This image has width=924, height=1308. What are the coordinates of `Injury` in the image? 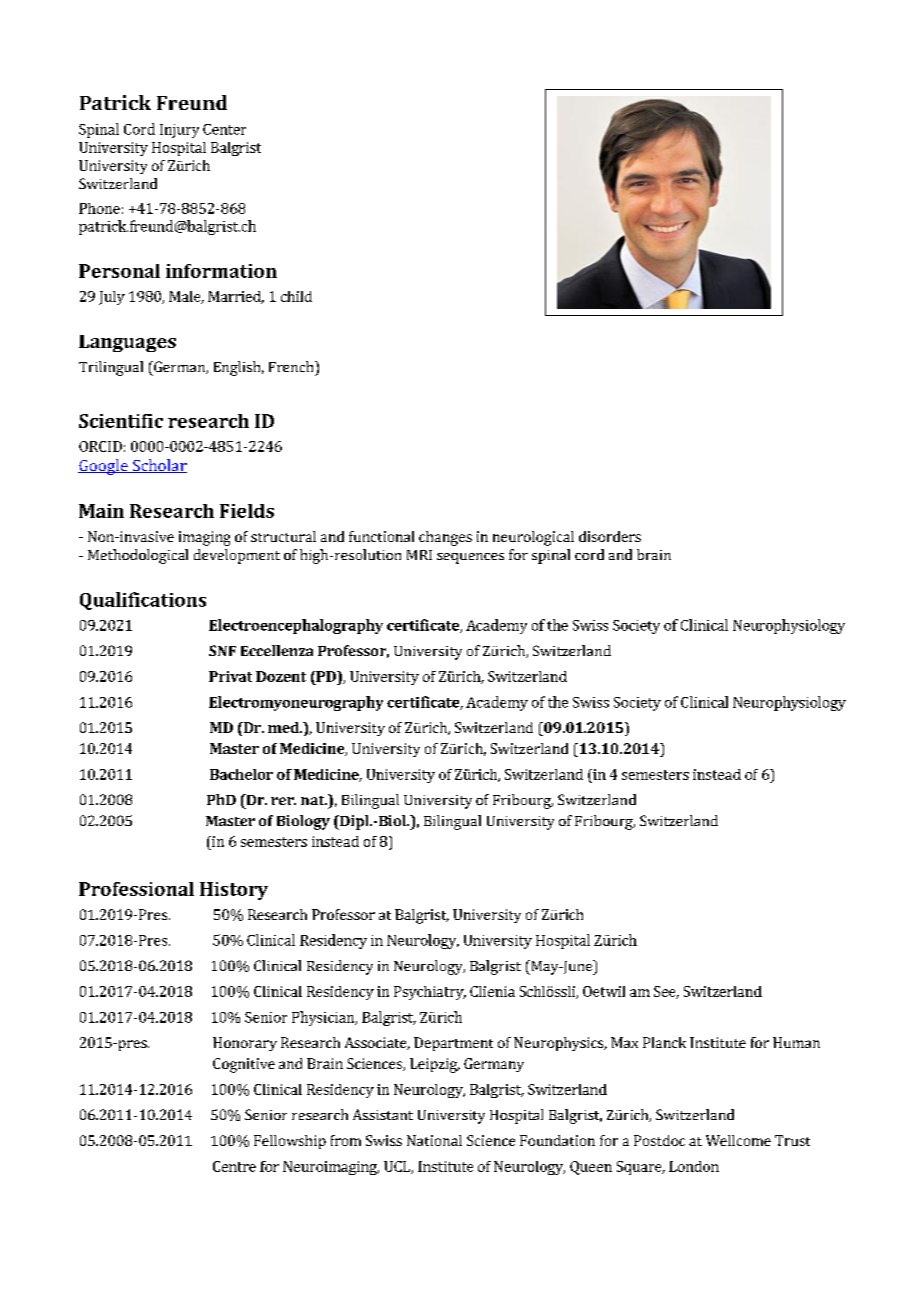 It's located at (179, 131).
